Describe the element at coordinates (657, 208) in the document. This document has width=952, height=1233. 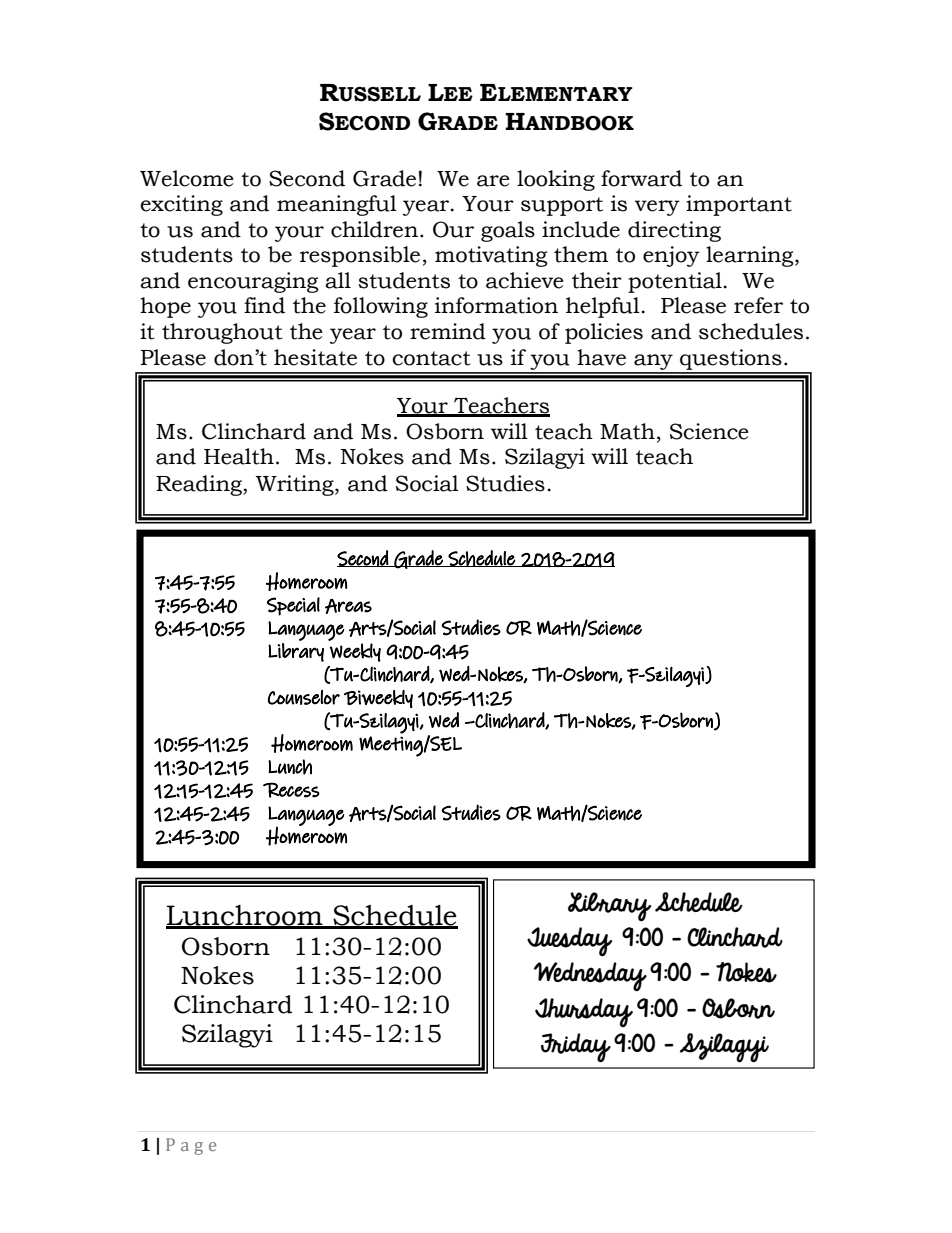
I see `very` at that location.
